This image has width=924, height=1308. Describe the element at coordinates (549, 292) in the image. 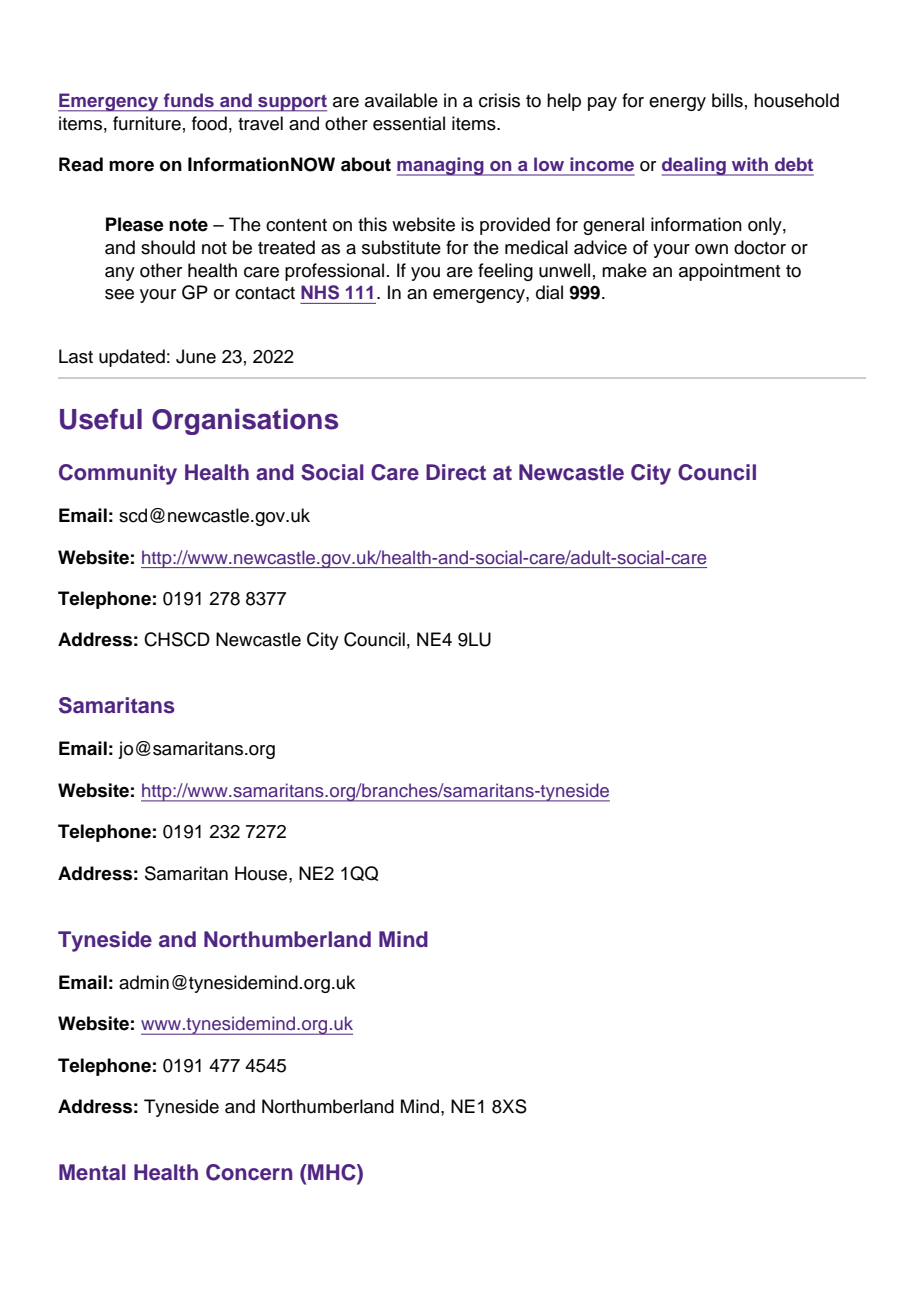

I see `dial` at that location.
